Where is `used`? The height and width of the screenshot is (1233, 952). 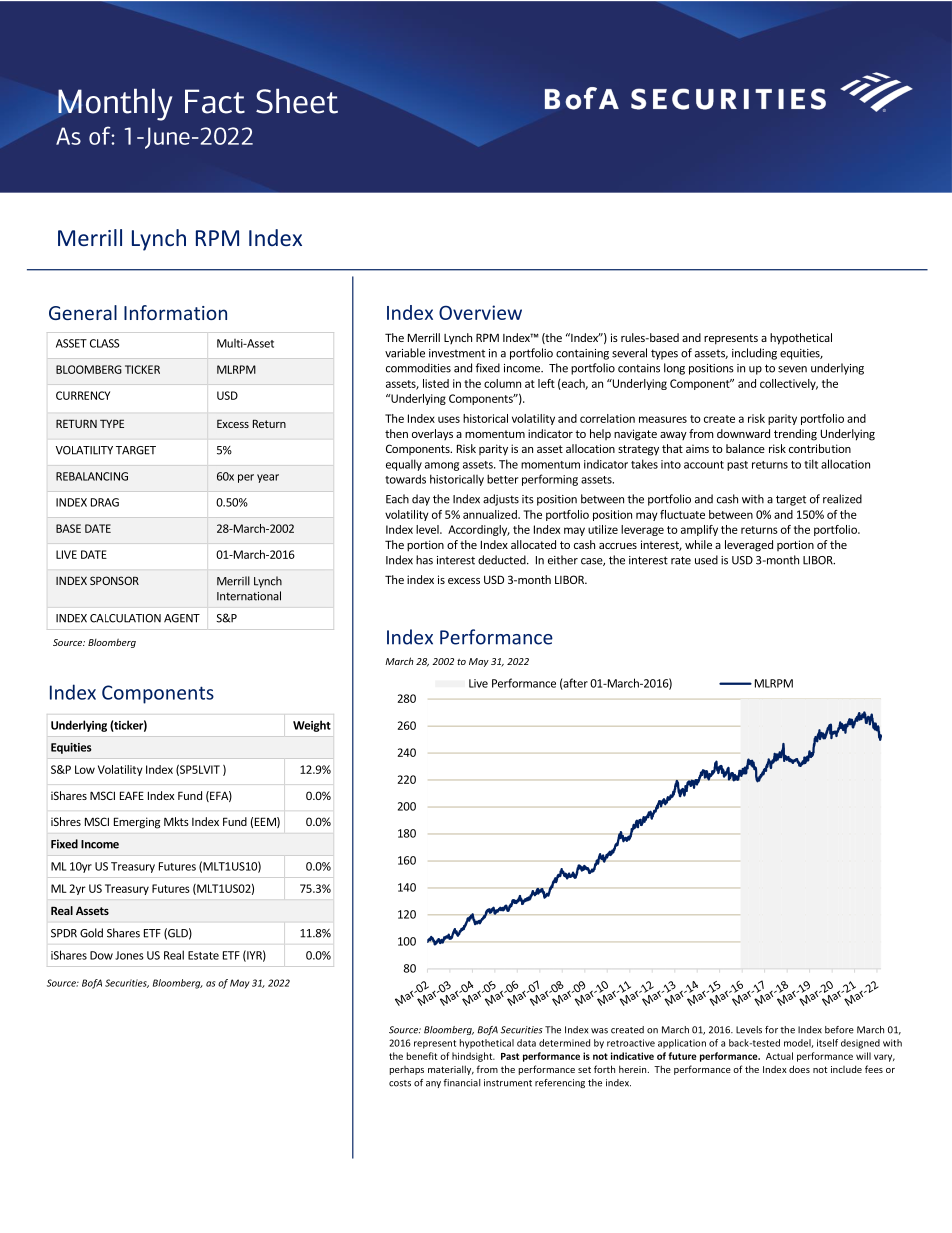 used is located at coordinates (706, 560).
